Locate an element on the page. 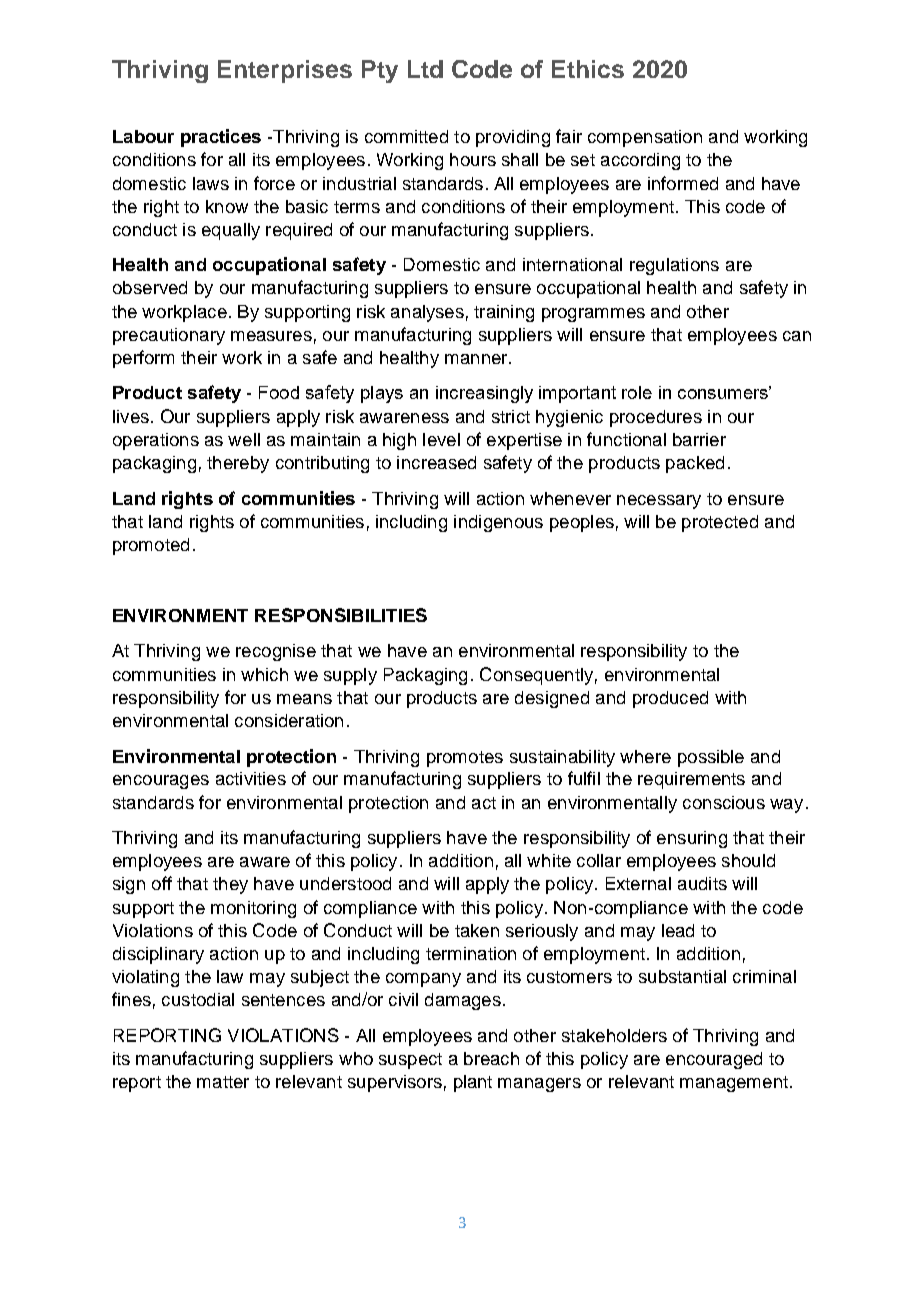 The image size is (924, 1308). activities is located at coordinates (251, 778).
